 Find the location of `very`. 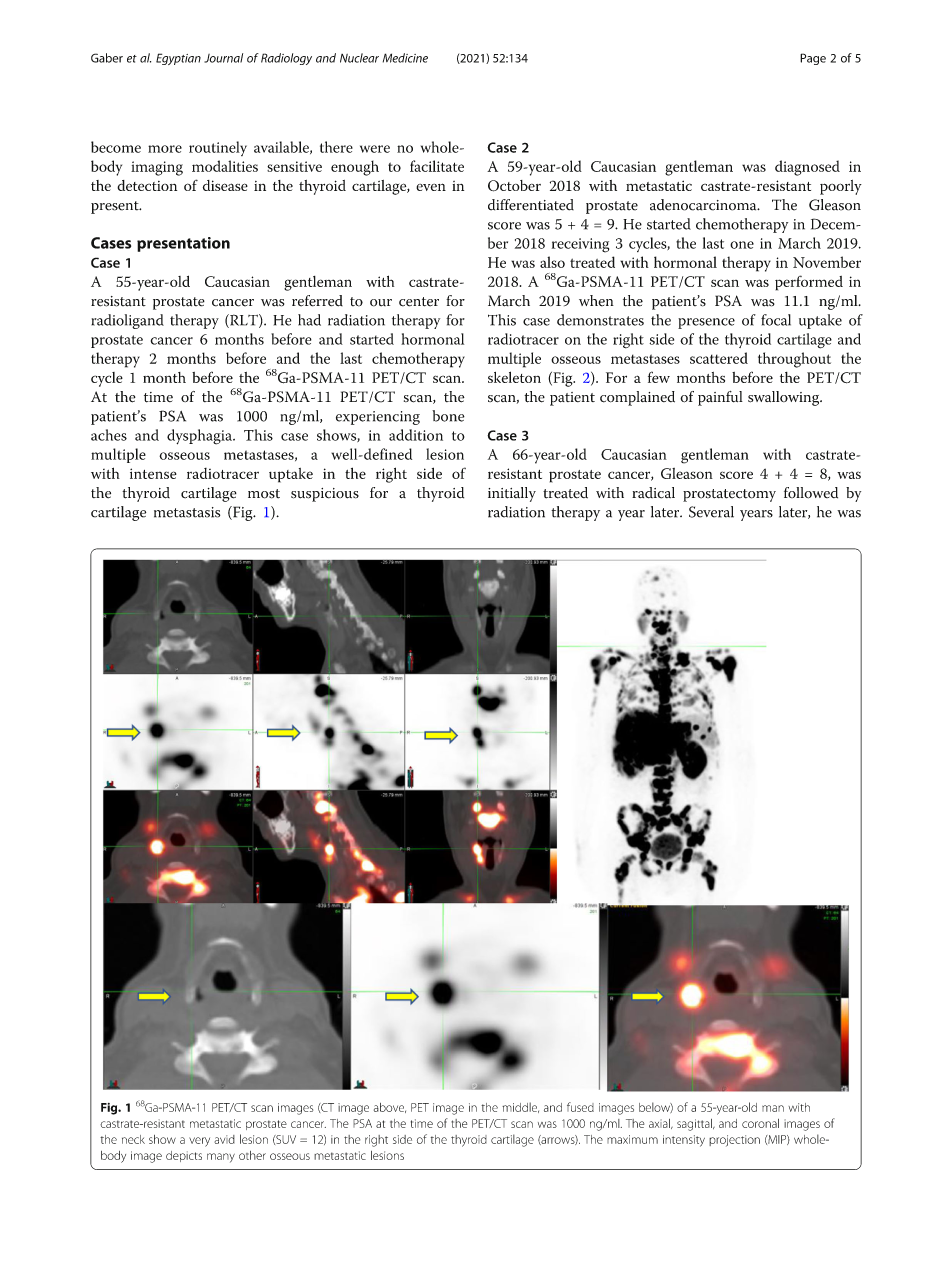

very is located at coordinates (199, 1142).
